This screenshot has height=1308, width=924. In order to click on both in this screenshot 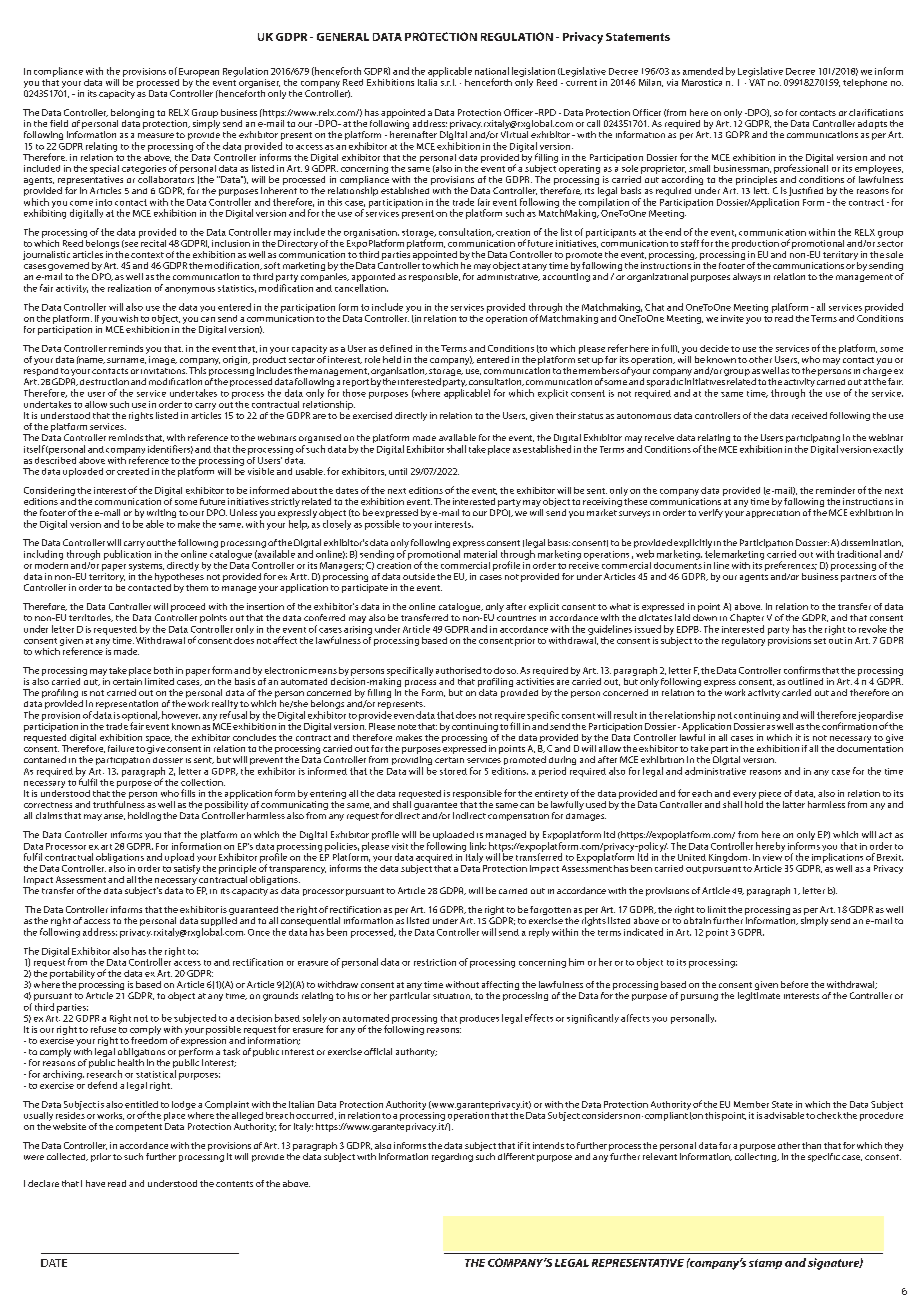, I will do `click(163, 670)`.
